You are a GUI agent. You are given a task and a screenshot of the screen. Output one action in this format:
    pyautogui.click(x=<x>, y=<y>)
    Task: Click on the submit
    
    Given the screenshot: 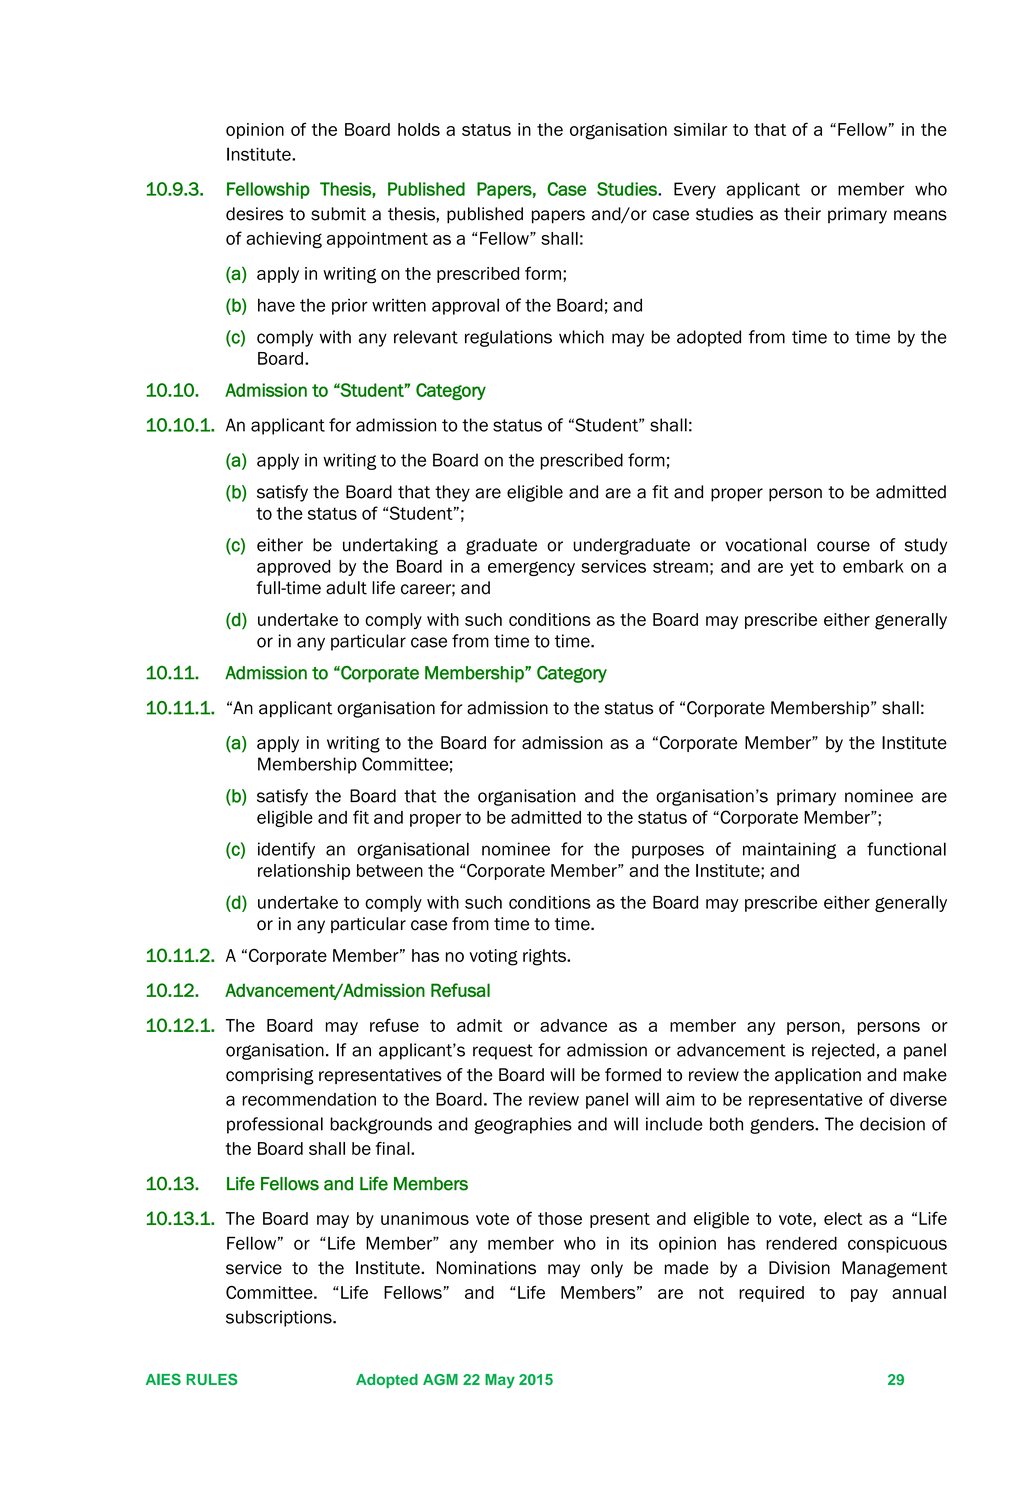 What is the action you would take?
    pyautogui.click(x=338, y=214)
